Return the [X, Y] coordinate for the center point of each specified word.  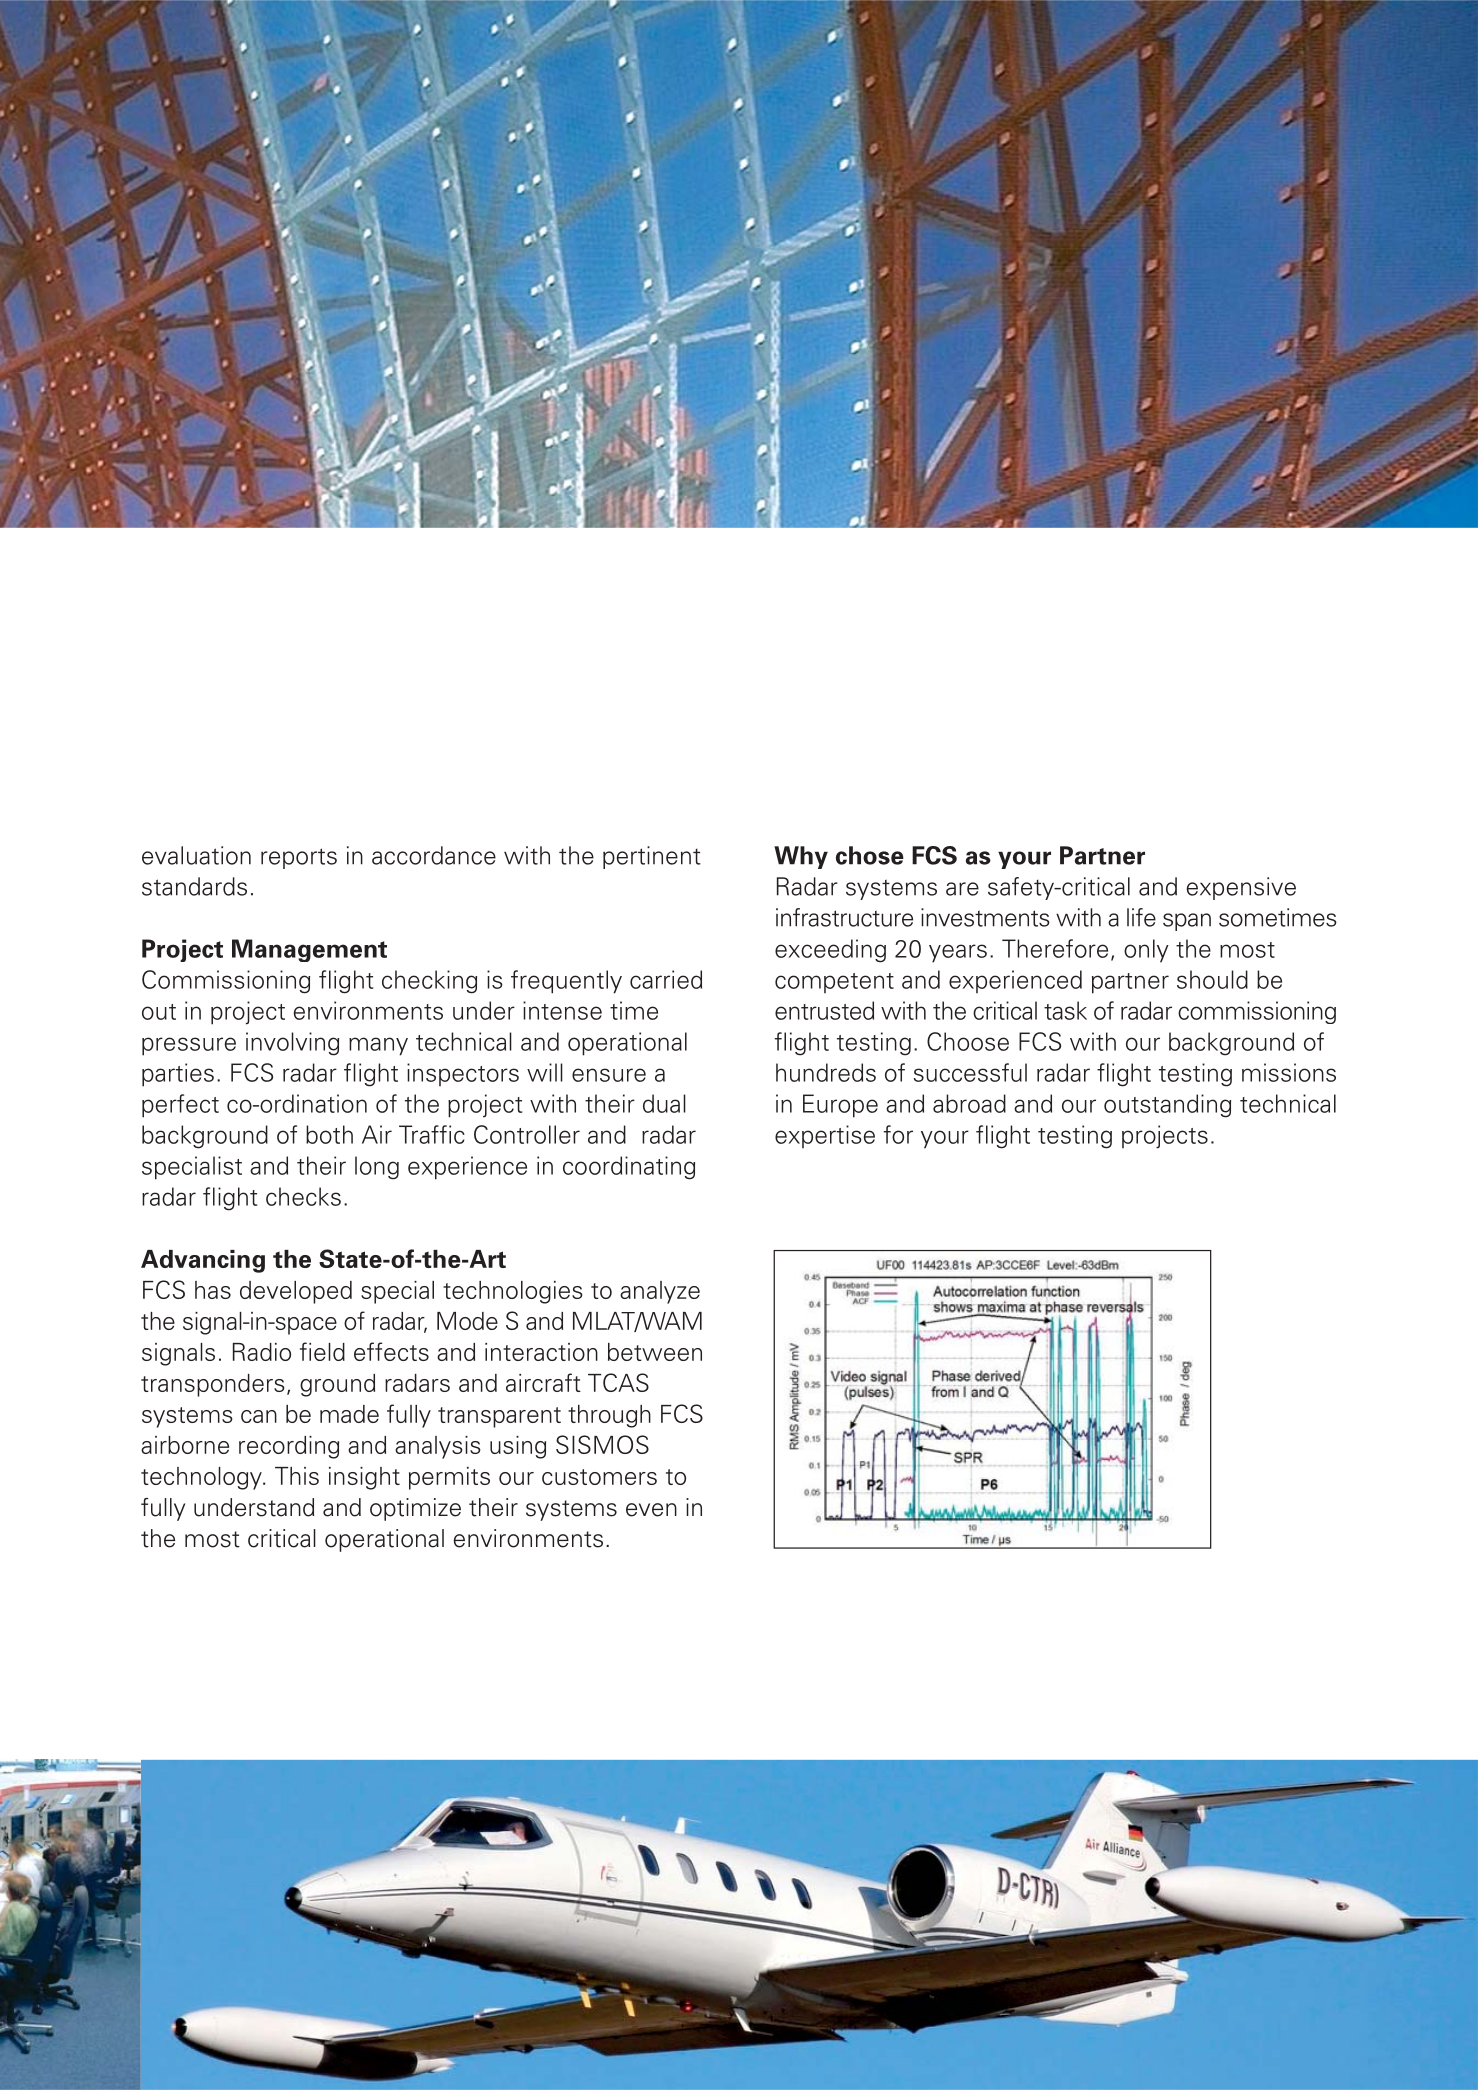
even [651, 1510]
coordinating [629, 1168]
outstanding [1167, 1106]
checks [303, 1196]
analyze [660, 1292]
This [297, 1476]
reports [299, 858]
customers [599, 1477]
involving [292, 1044]
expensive [1241, 888]
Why [801, 857]
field [322, 1351]
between [655, 1352]
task [1065, 1010]
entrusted [824, 1010]
